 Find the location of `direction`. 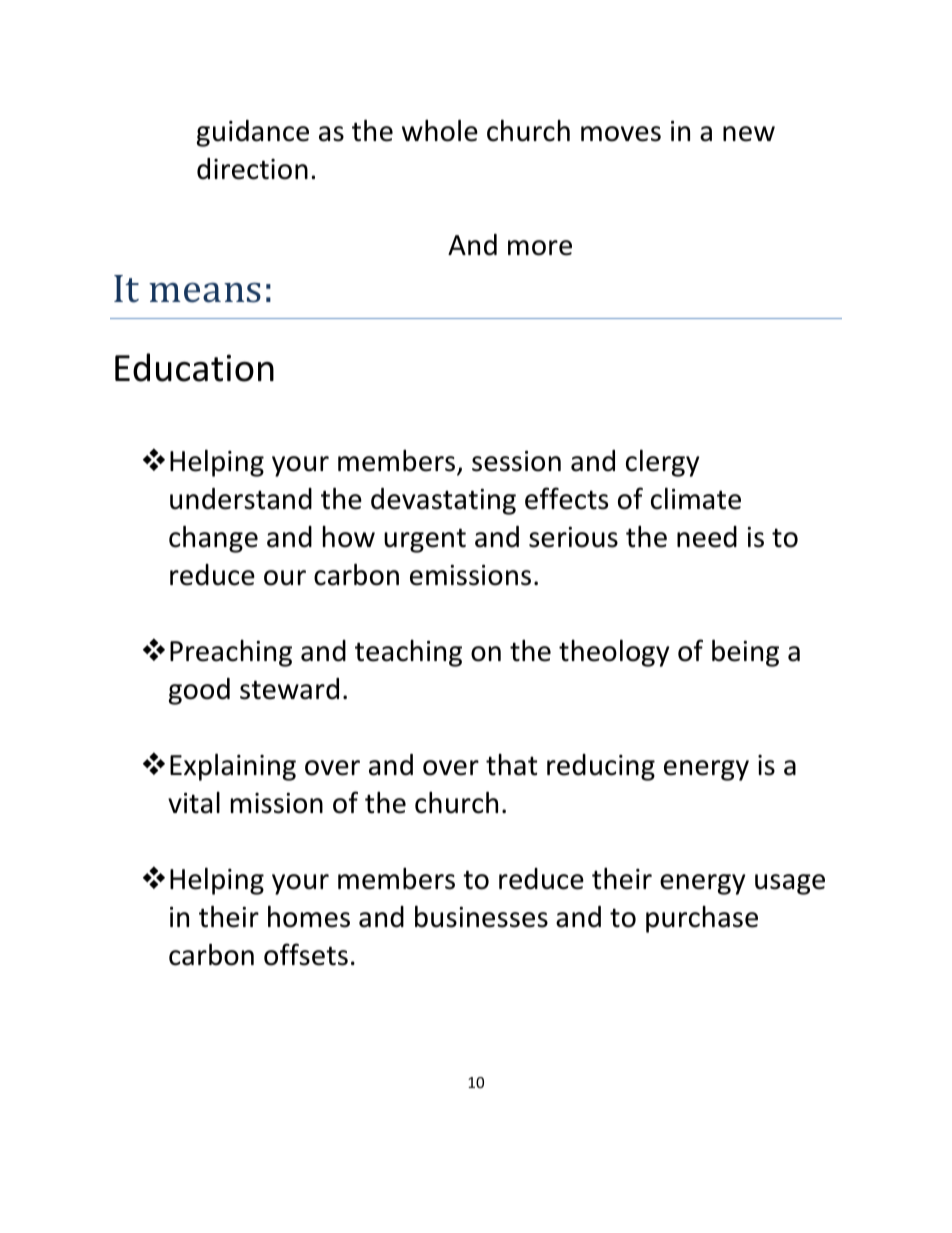

direction is located at coordinates (252, 169).
